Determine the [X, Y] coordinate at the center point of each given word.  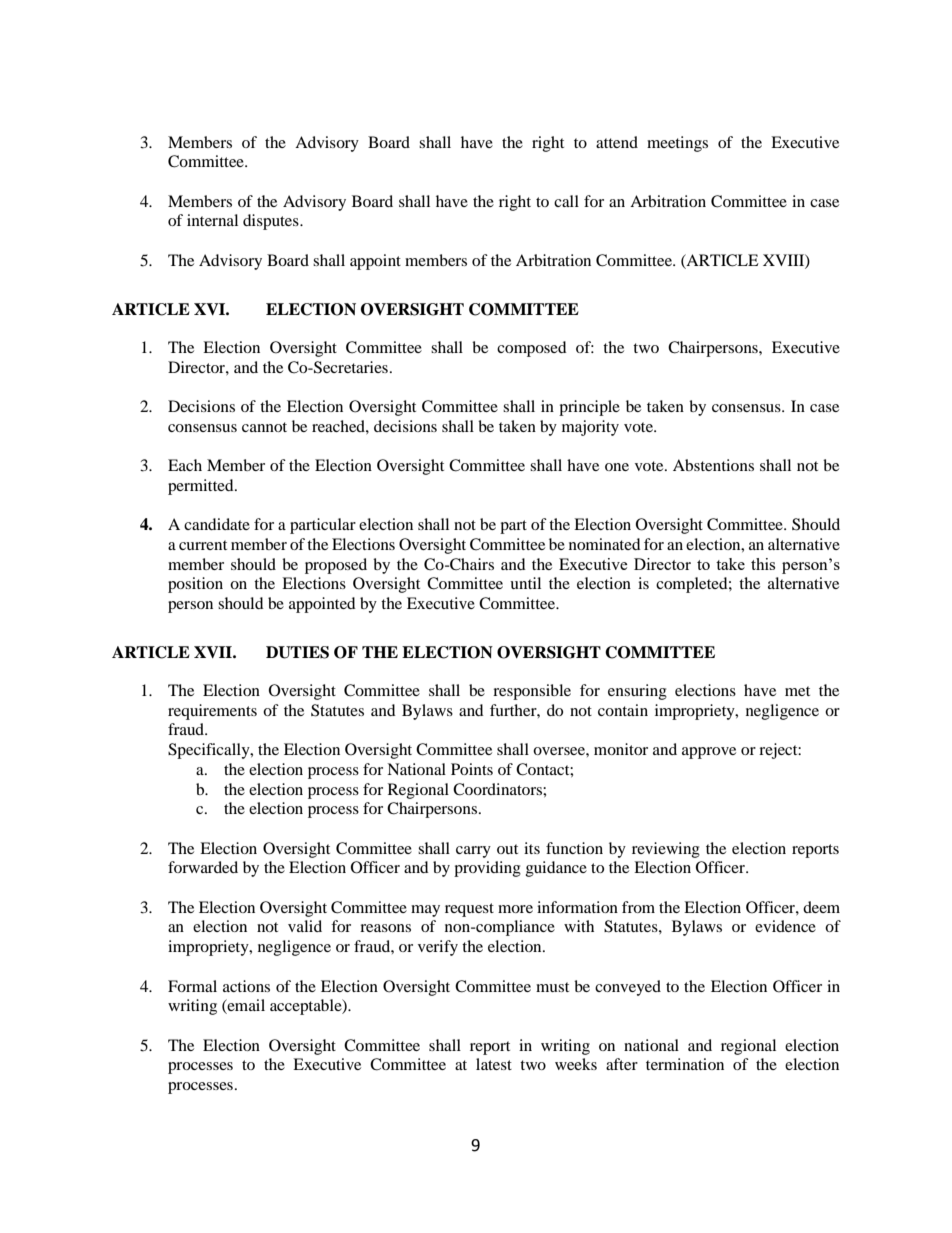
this [763, 564]
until [525, 583]
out [507, 849]
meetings [677, 144]
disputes [272, 222]
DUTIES [297, 652]
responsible [532, 692]
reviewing [666, 850]
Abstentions [713, 465]
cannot [264, 427]
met [797, 691]
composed [532, 349]
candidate [217, 524]
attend [617, 142]
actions [246, 986]
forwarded [203, 867]
